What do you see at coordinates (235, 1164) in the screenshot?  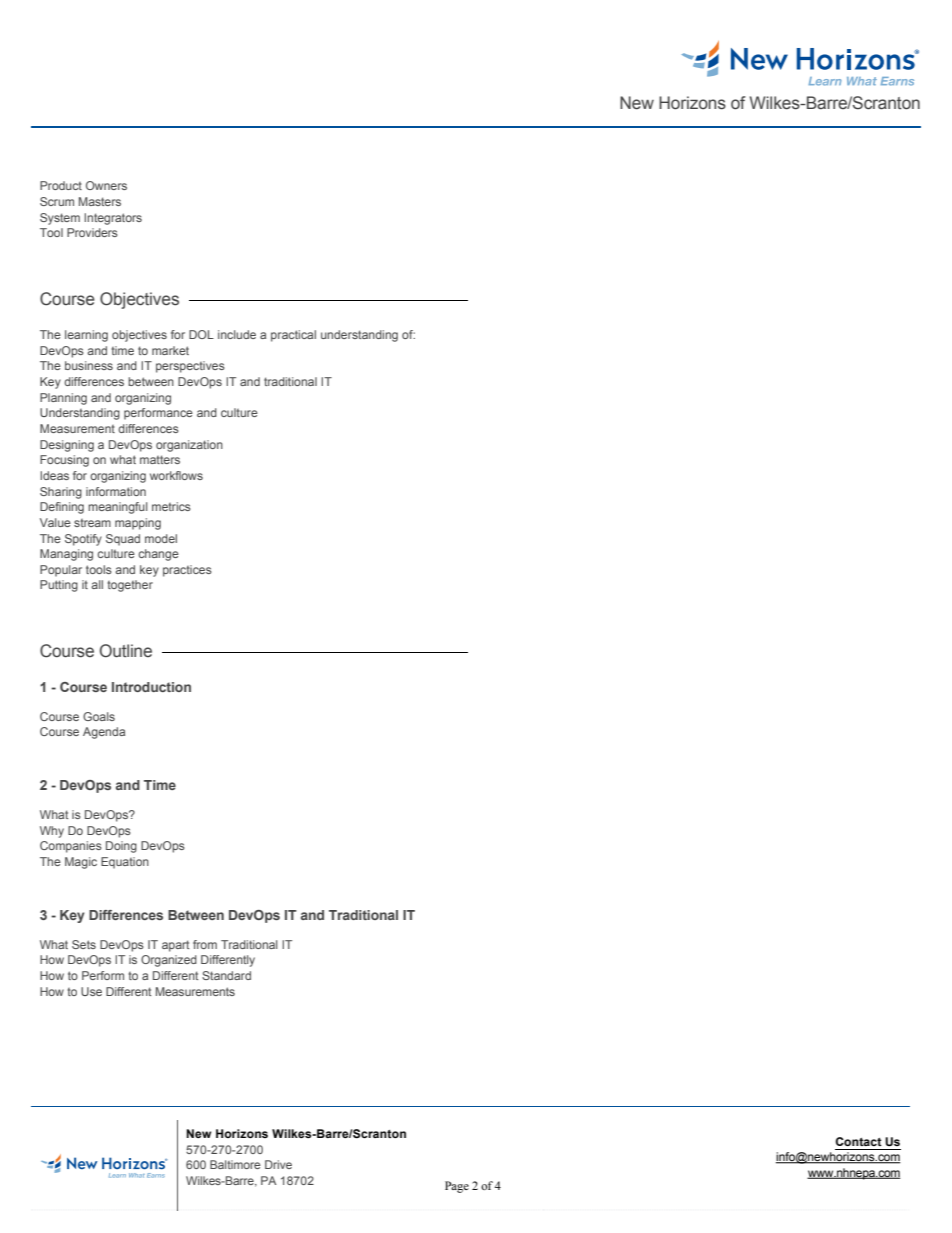 I see `Baltimore` at bounding box center [235, 1164].
